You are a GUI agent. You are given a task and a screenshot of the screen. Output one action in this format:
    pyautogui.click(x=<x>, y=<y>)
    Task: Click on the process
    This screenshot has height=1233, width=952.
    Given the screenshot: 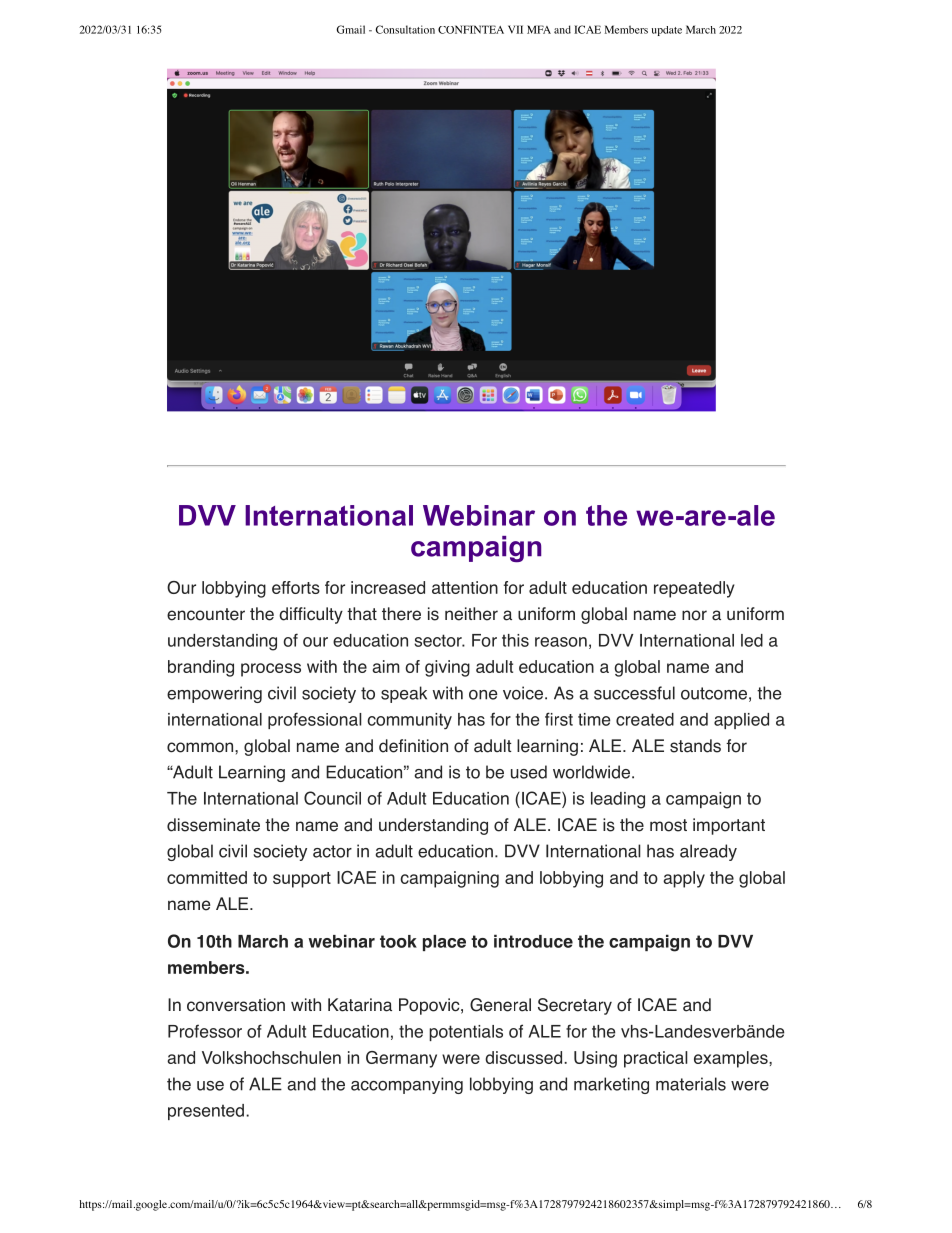 What is the action you would take?
    pyautogui.click(x=271, y=670)
